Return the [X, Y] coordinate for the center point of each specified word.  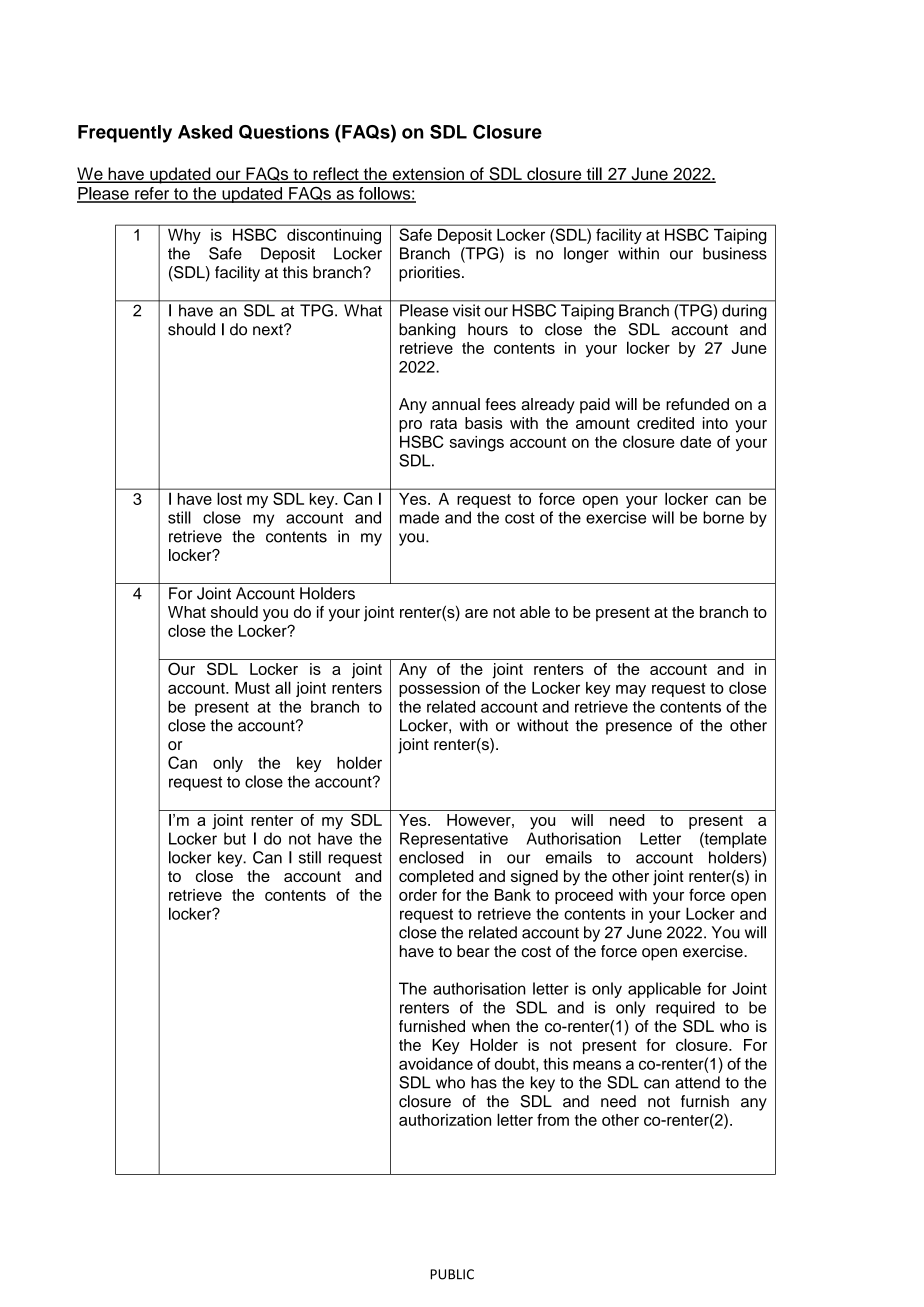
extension [428, 175]
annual [456, 404]
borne [723, 517]
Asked [205, 132]
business [735, 253]
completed [436, 878]
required [685, 1009]
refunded [697, 404]
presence [639, 728]
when [491, 1026]
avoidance [436, 1064]
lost [230, 499]
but [235, 838]
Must [252, 688]
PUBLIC [452, 1274]
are [476, 613]
